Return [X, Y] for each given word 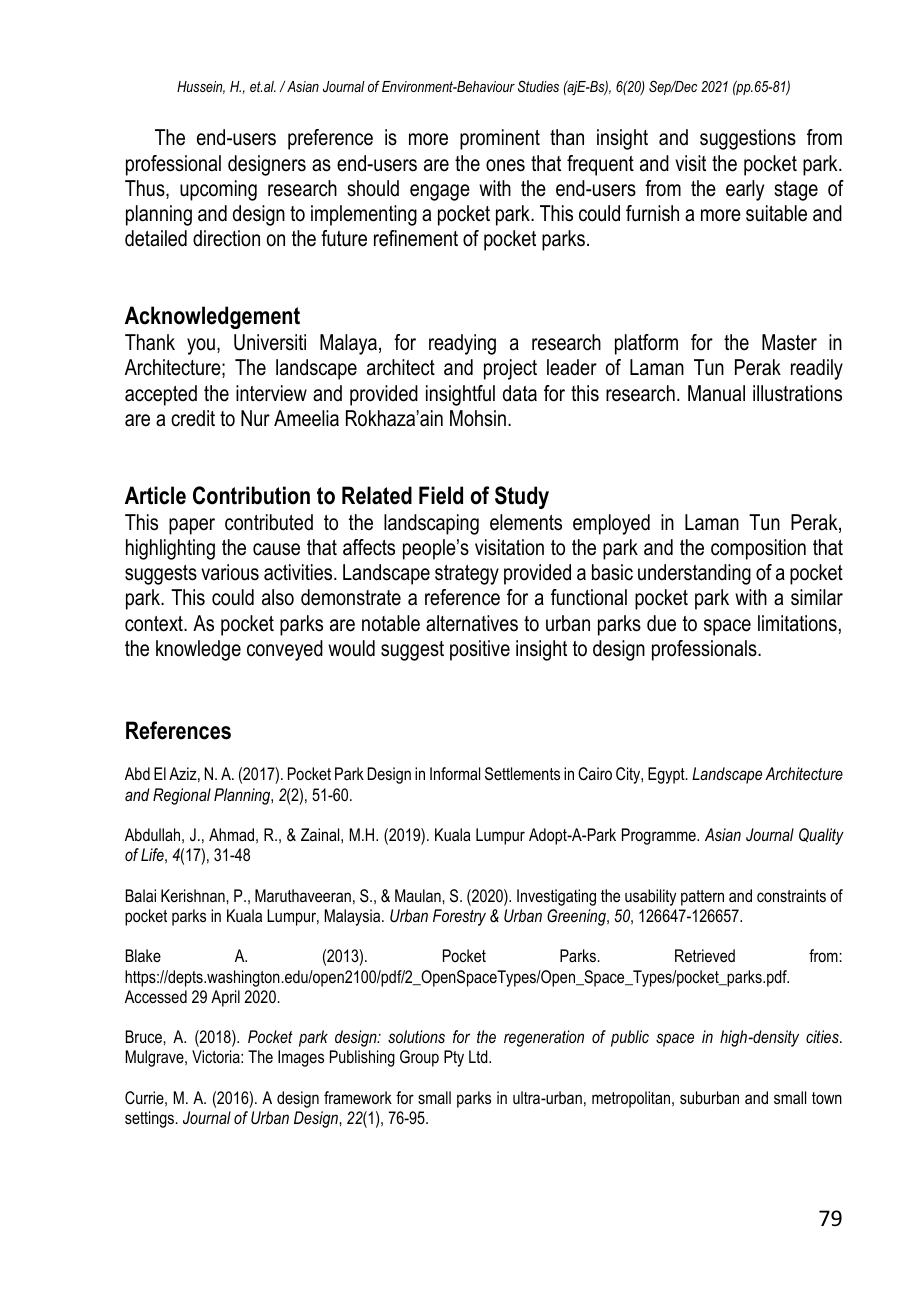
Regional [182, 796]
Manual [716, 393]
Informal [455, 773]
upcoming [218, 190]
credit [193, 418]
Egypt [667, 775]
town [827, 1098]
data [520, 393]
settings [149, 1119]
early [745, 190]
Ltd [479, 1056]
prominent [500, 139]
